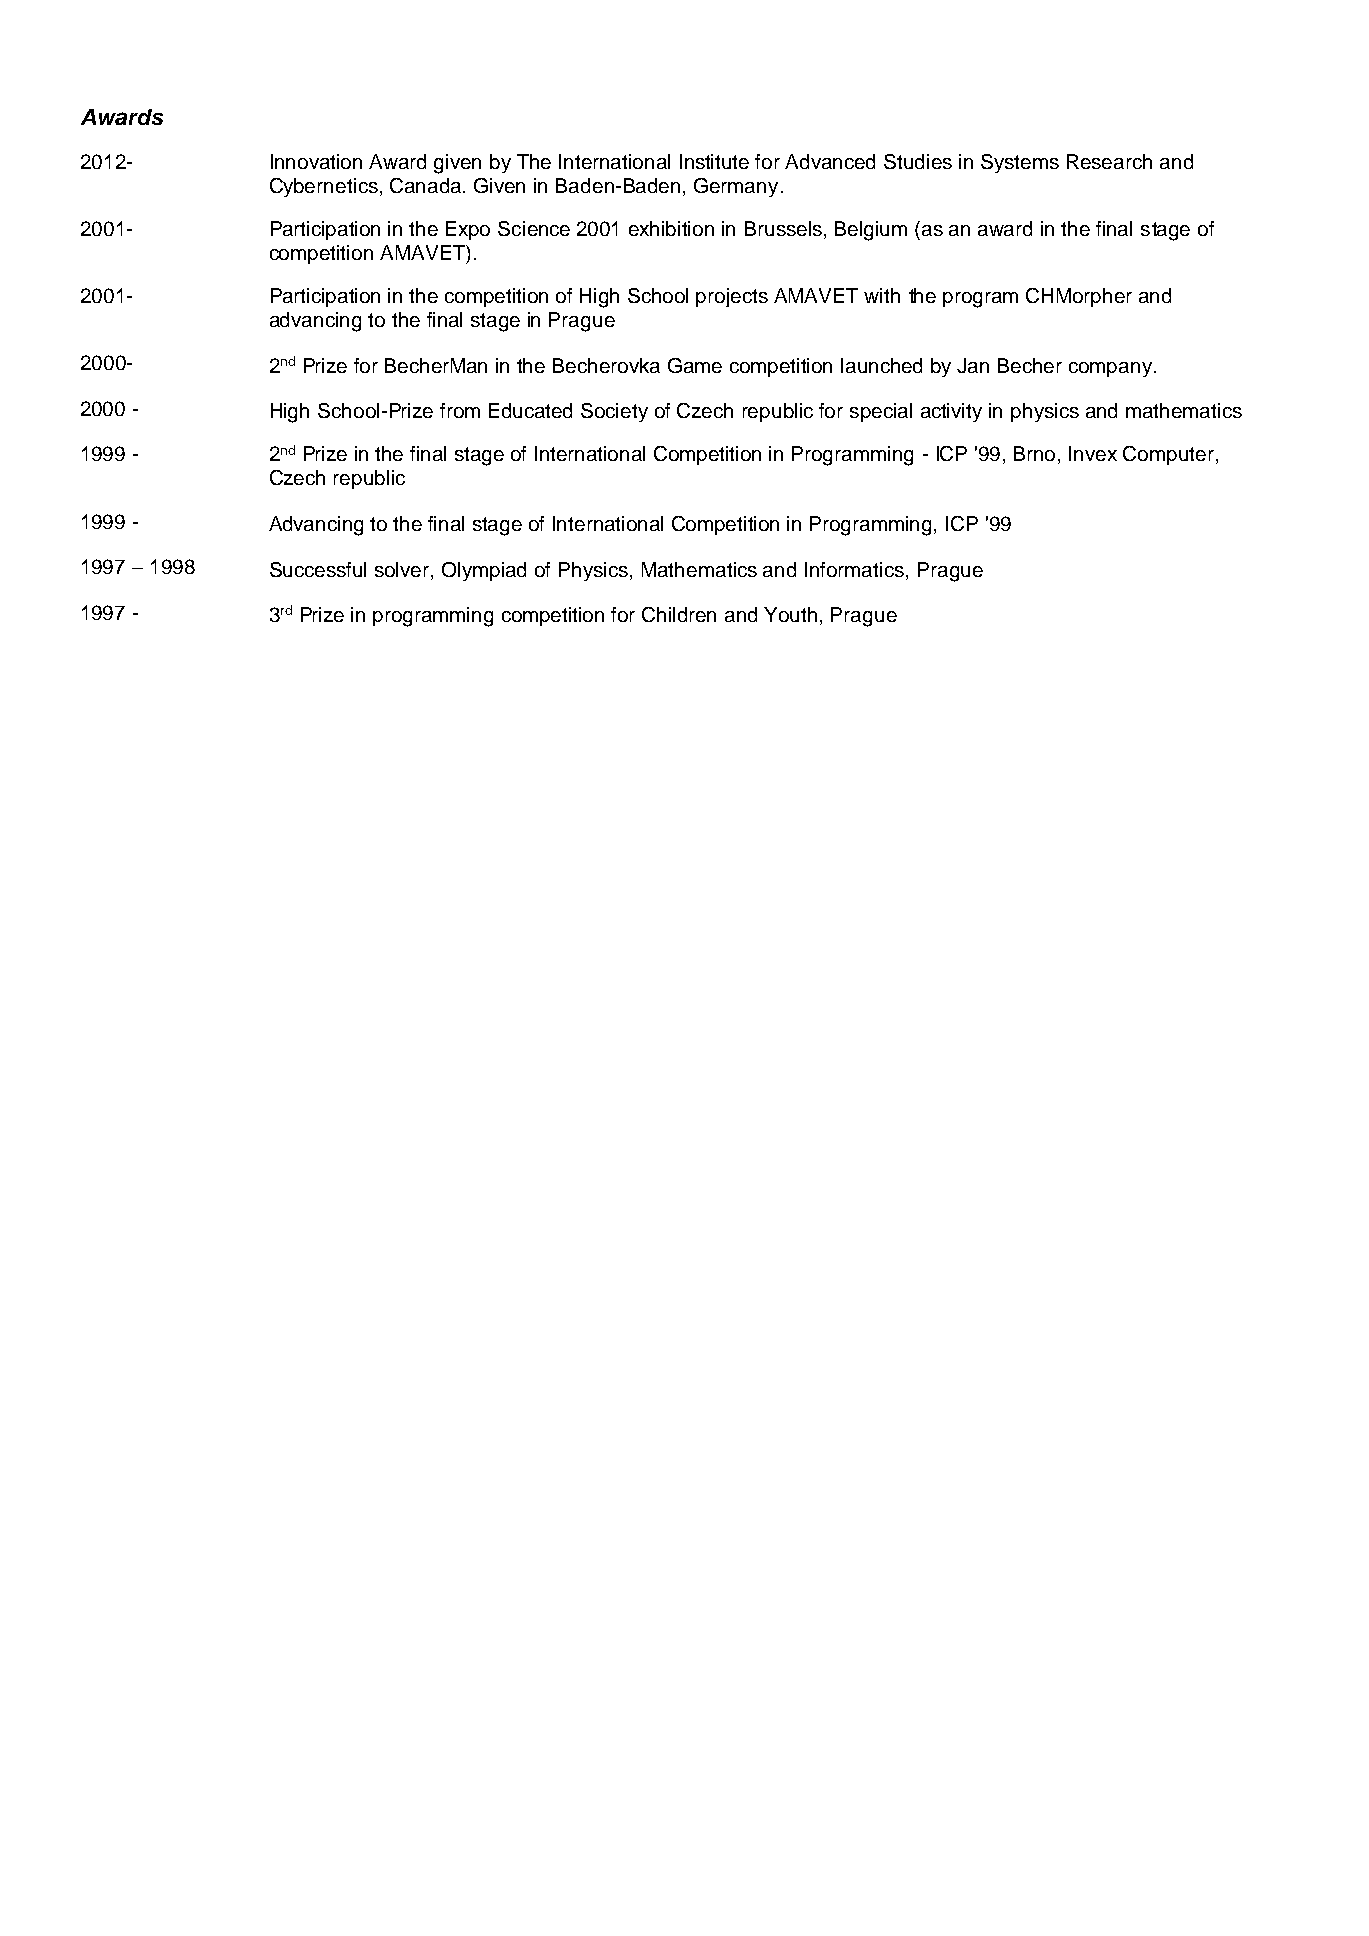  What do you see at coordinates (1112, 369) in the screenshot?
I see `company` at bounding box center [1112, 369].
